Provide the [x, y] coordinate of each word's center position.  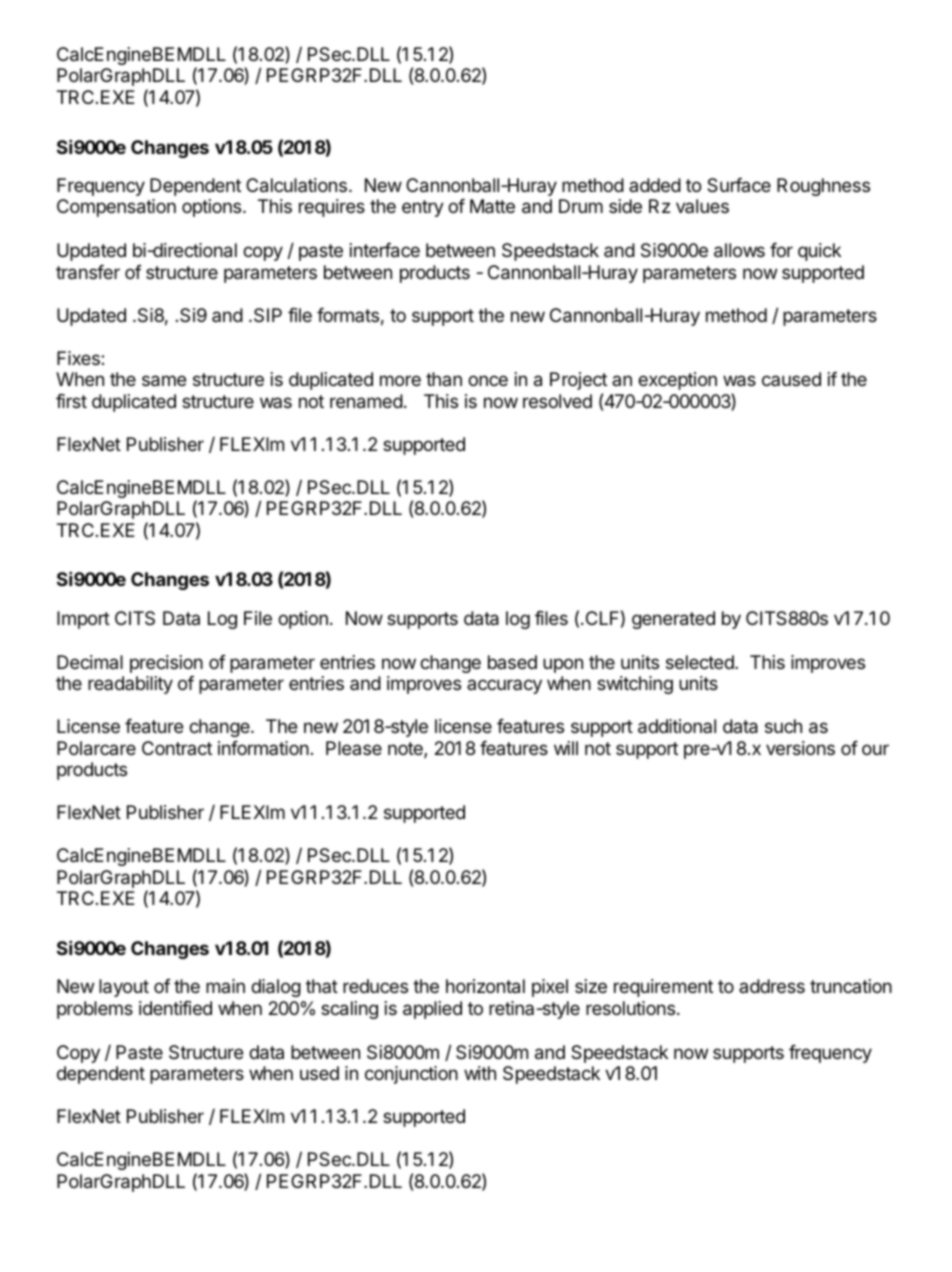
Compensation [116, 208]
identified [175, 1007]
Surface [739, 185]
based [512, 662]
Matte [492, 206]
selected [701, 662]
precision [166, 665]
